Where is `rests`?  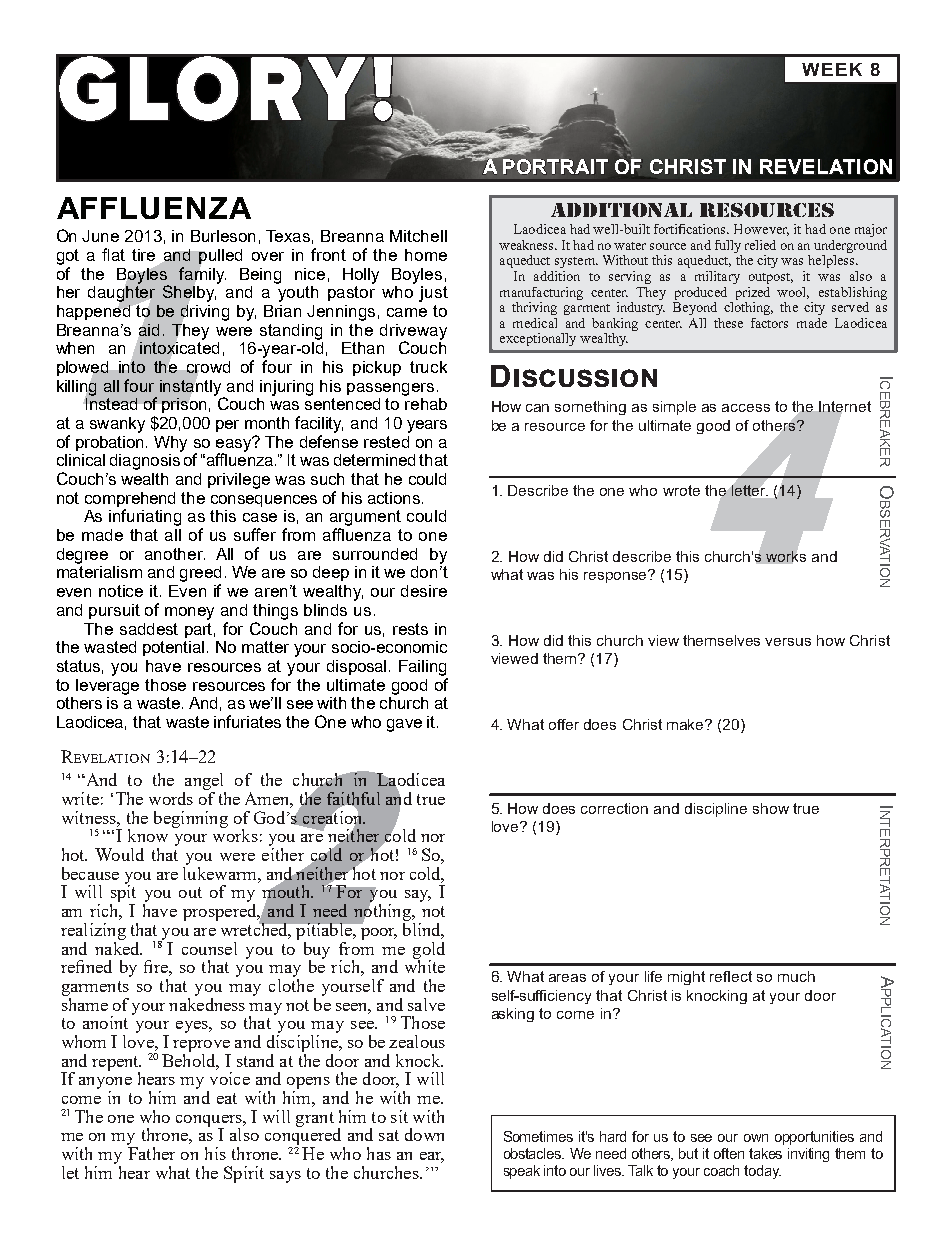
rests is located at coordinates (410, 629).
